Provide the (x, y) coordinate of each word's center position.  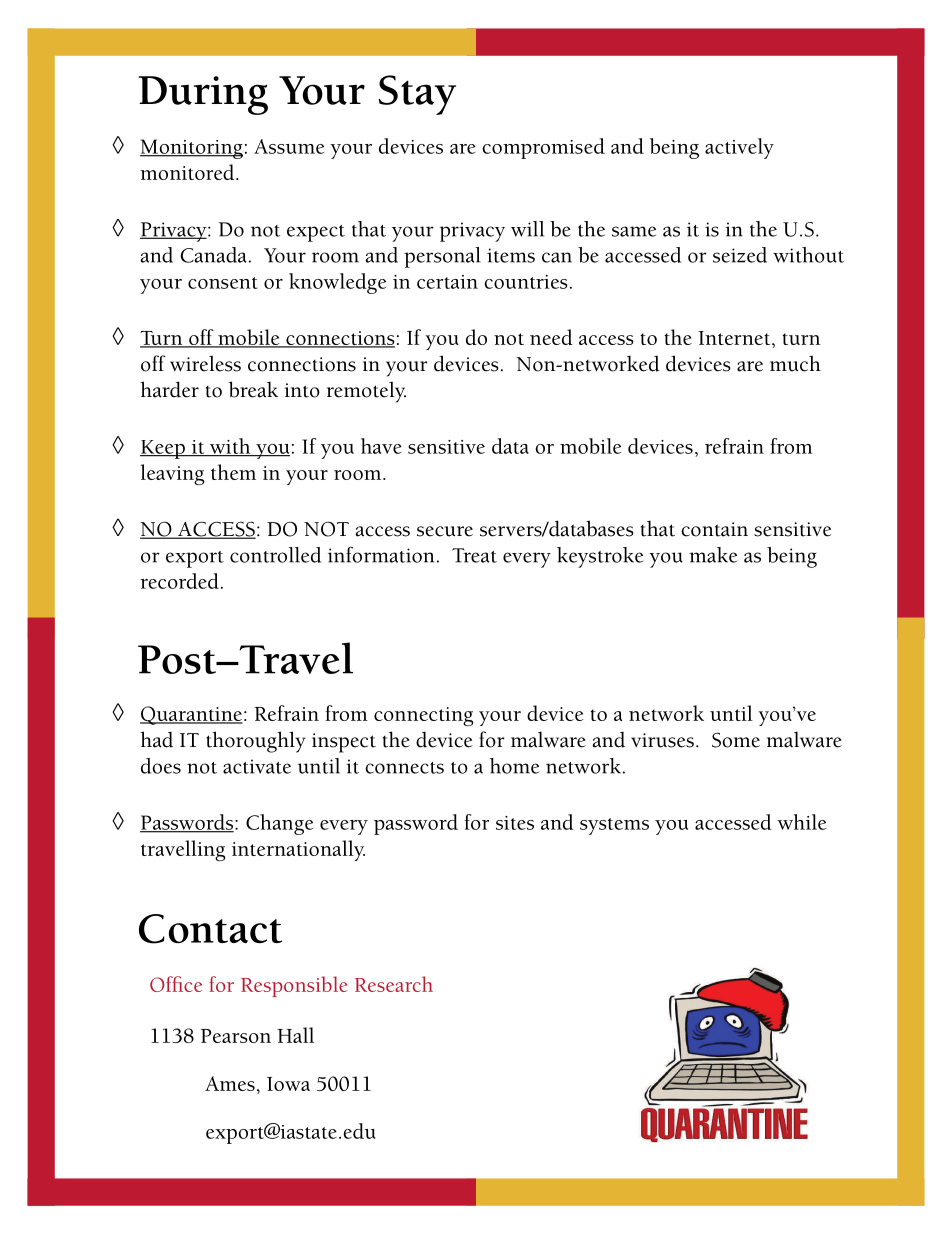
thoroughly (256, 742)
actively (739, 148)
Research (394, 984)
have (381, 446)
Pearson (236, 1036)
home (514, 766)
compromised (543, 148)
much (795, 363)
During (203, 95)
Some (736, 740)
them (233, 472)
